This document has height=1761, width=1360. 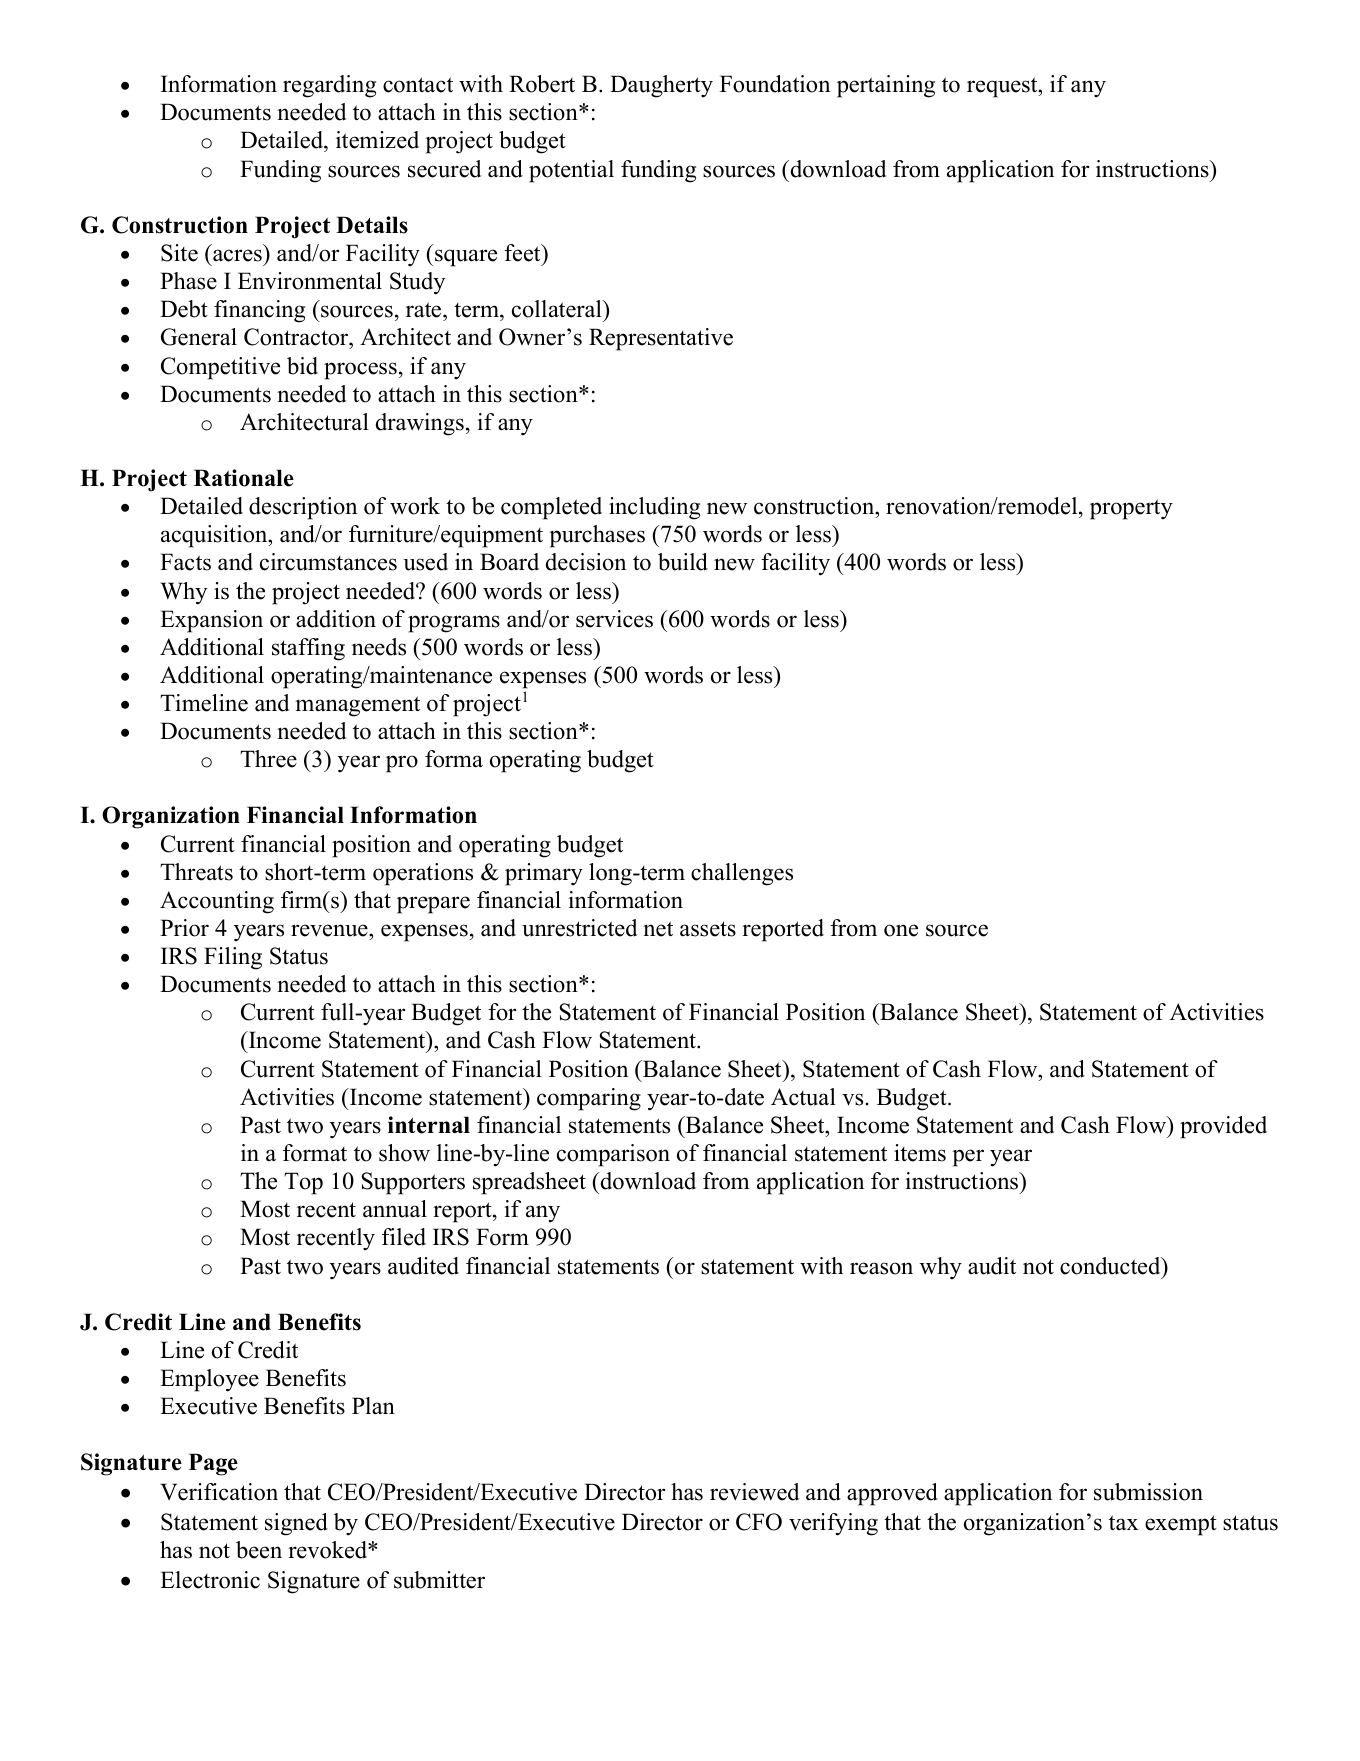 What do you see at coordinates (742, 874) in the document?
I see `challenges` at bounding box center [742, 874].
